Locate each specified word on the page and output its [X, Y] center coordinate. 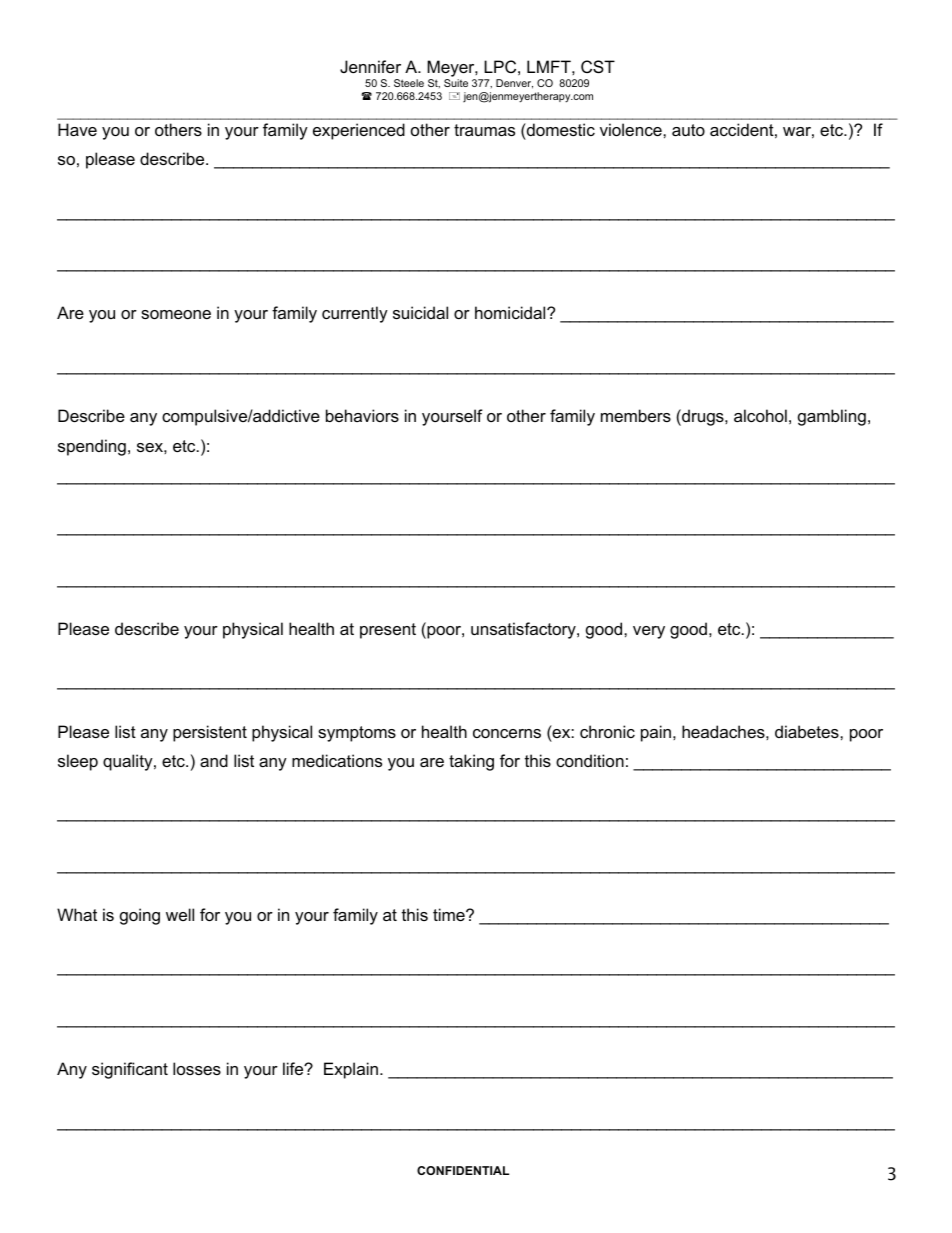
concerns [507, 733]
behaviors [362, 415]
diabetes [808, 731]
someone [176, 314]
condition [590, 760]
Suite [456, 83]
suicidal [420, 312]
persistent [210, 733]
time [450, 914]
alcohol [760, 415]
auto [688, 130]
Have [77, 129]
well [180, 914]
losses [197, 1068]
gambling [832, 417]
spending [92, 447]
